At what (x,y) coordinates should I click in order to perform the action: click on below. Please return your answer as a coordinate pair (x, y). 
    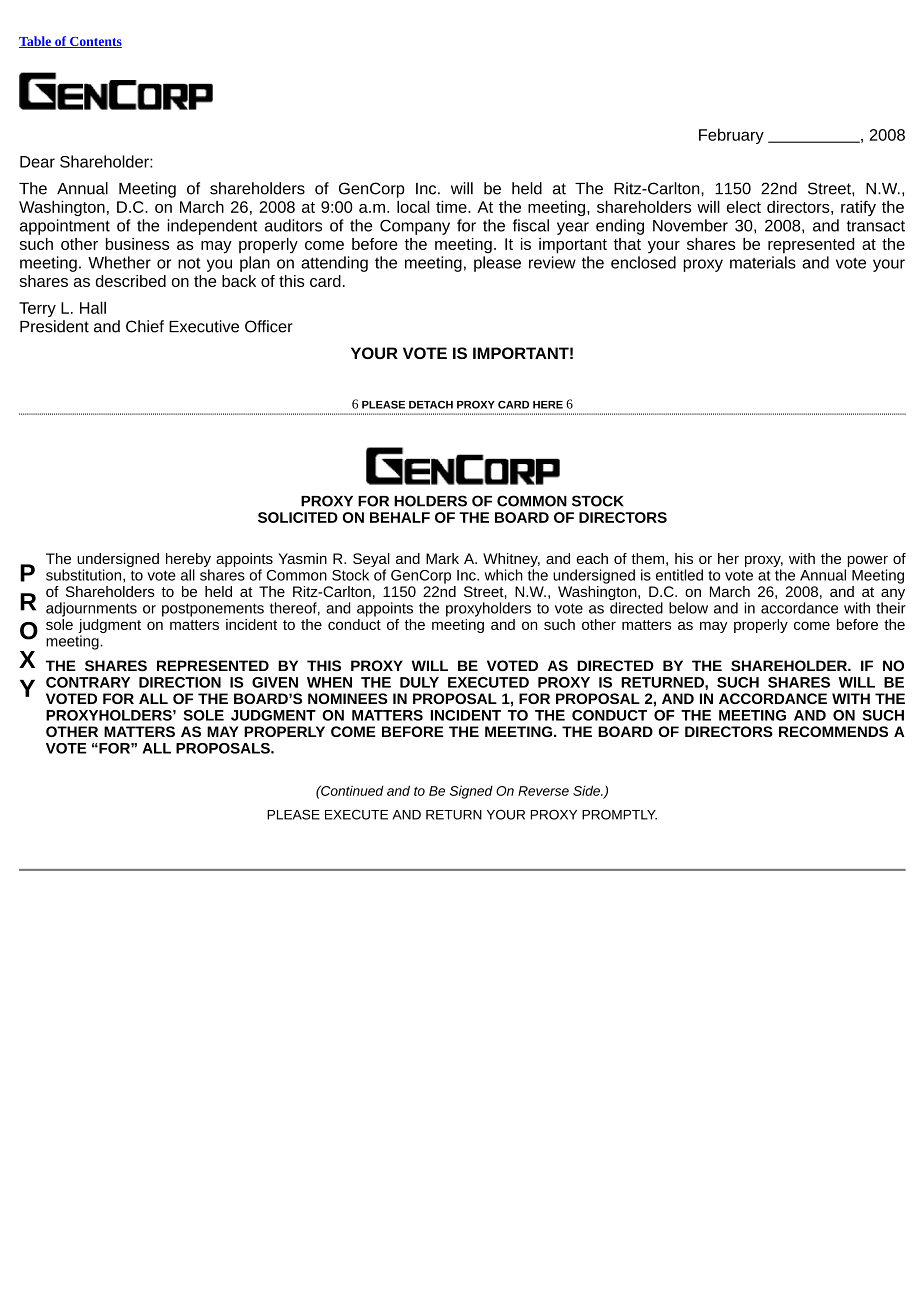
    Looking at the image, I should click on (688, 608).
